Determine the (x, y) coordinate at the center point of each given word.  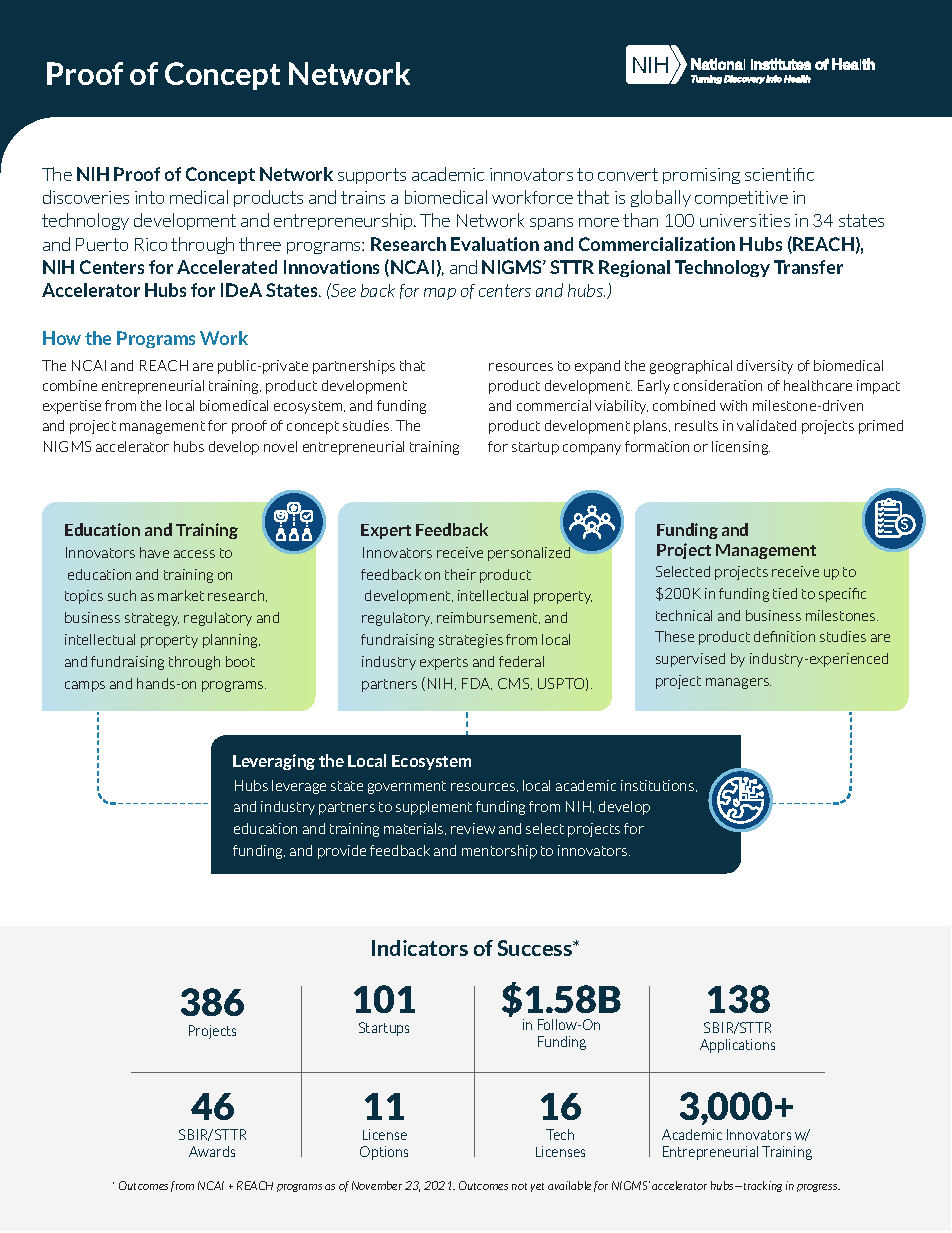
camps (85, 686)
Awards (212, 1151)
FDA (477, 684)
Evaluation (495, 244)
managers (738, 683)
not (519, 1186)
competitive (741, 199)
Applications (737, 1046)
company (592, 449)
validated (766, 425)
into (149, 197)
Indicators (420, 948)
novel (280, 446)
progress (818, 1188)
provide (342, 852)
